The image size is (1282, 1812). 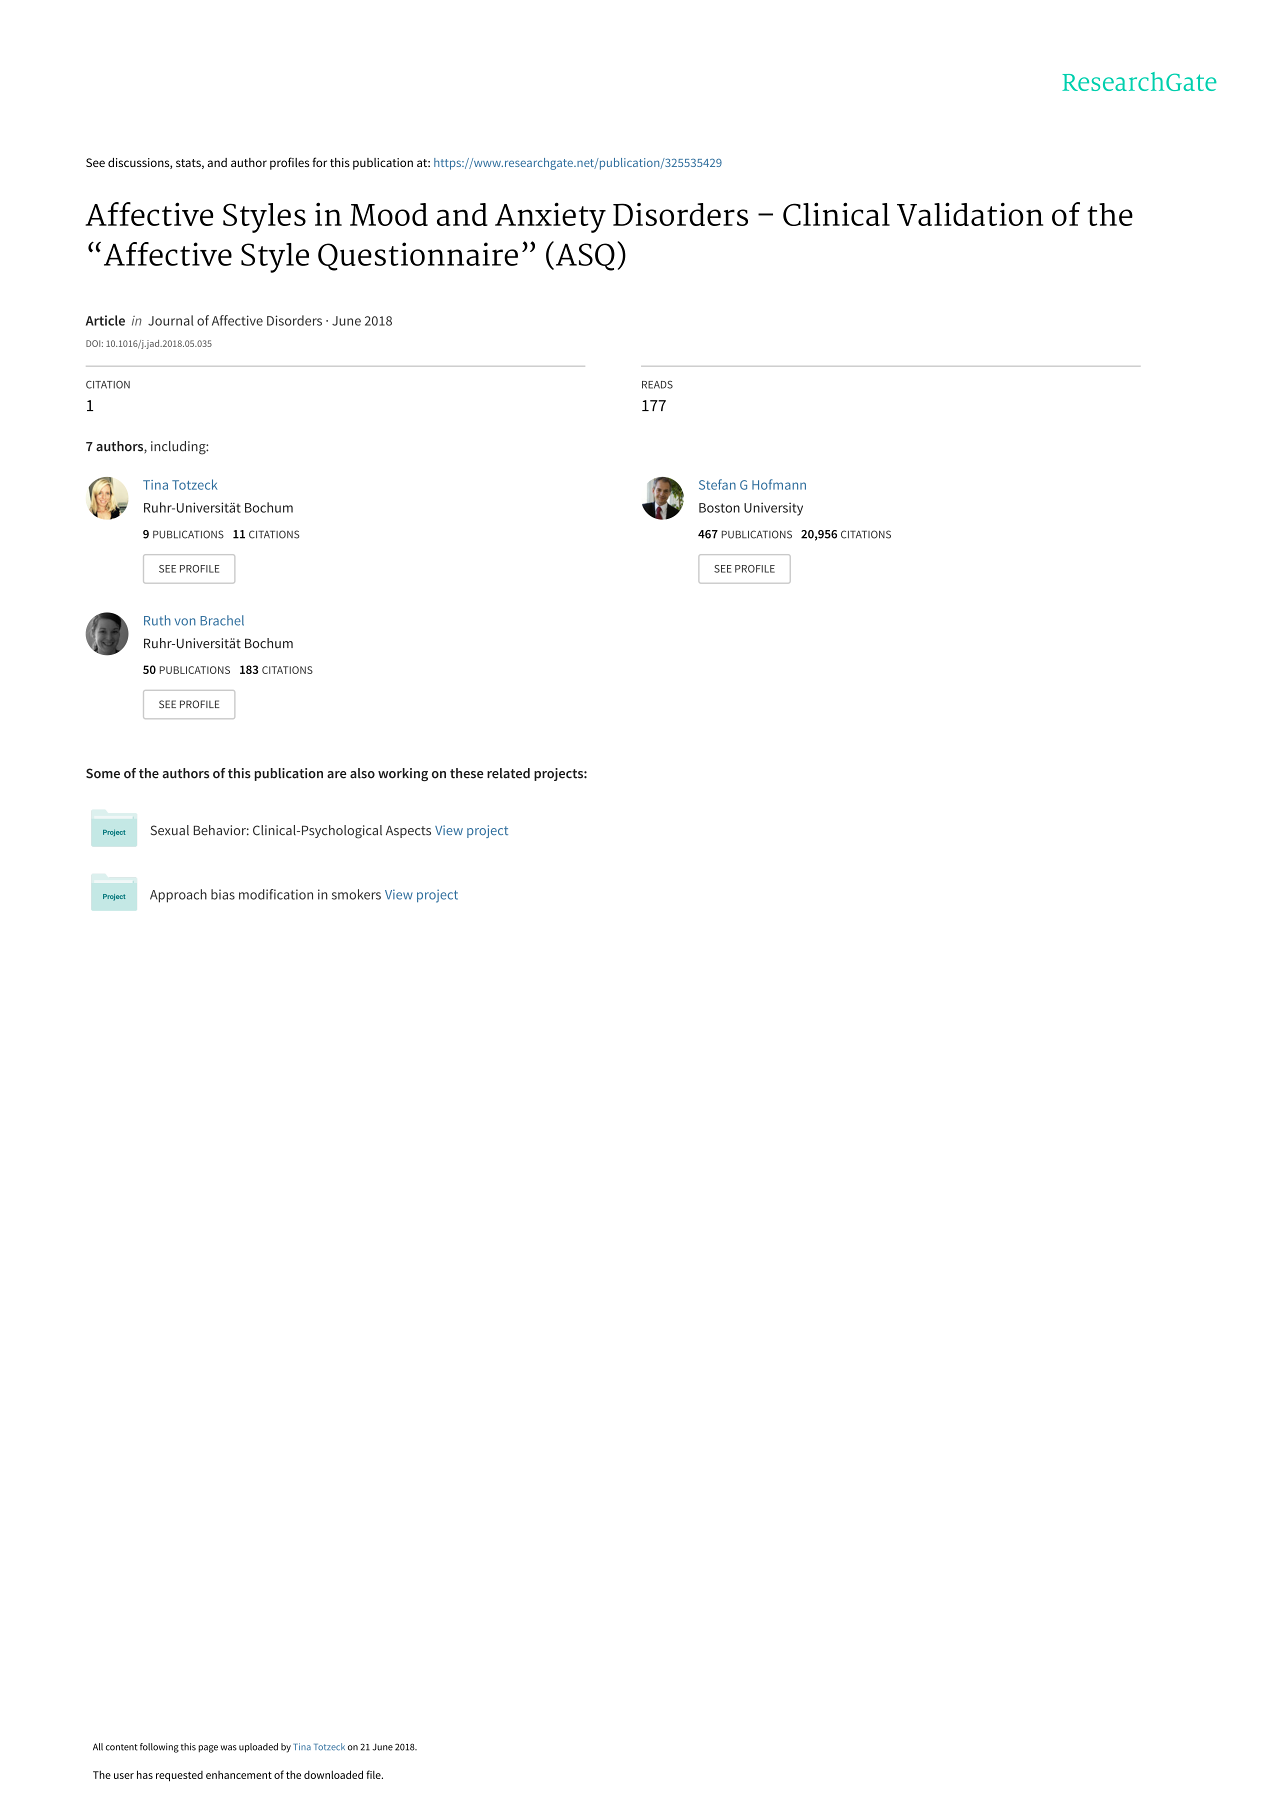 I want to click on downloaded, so click(x=333, y=1774).
